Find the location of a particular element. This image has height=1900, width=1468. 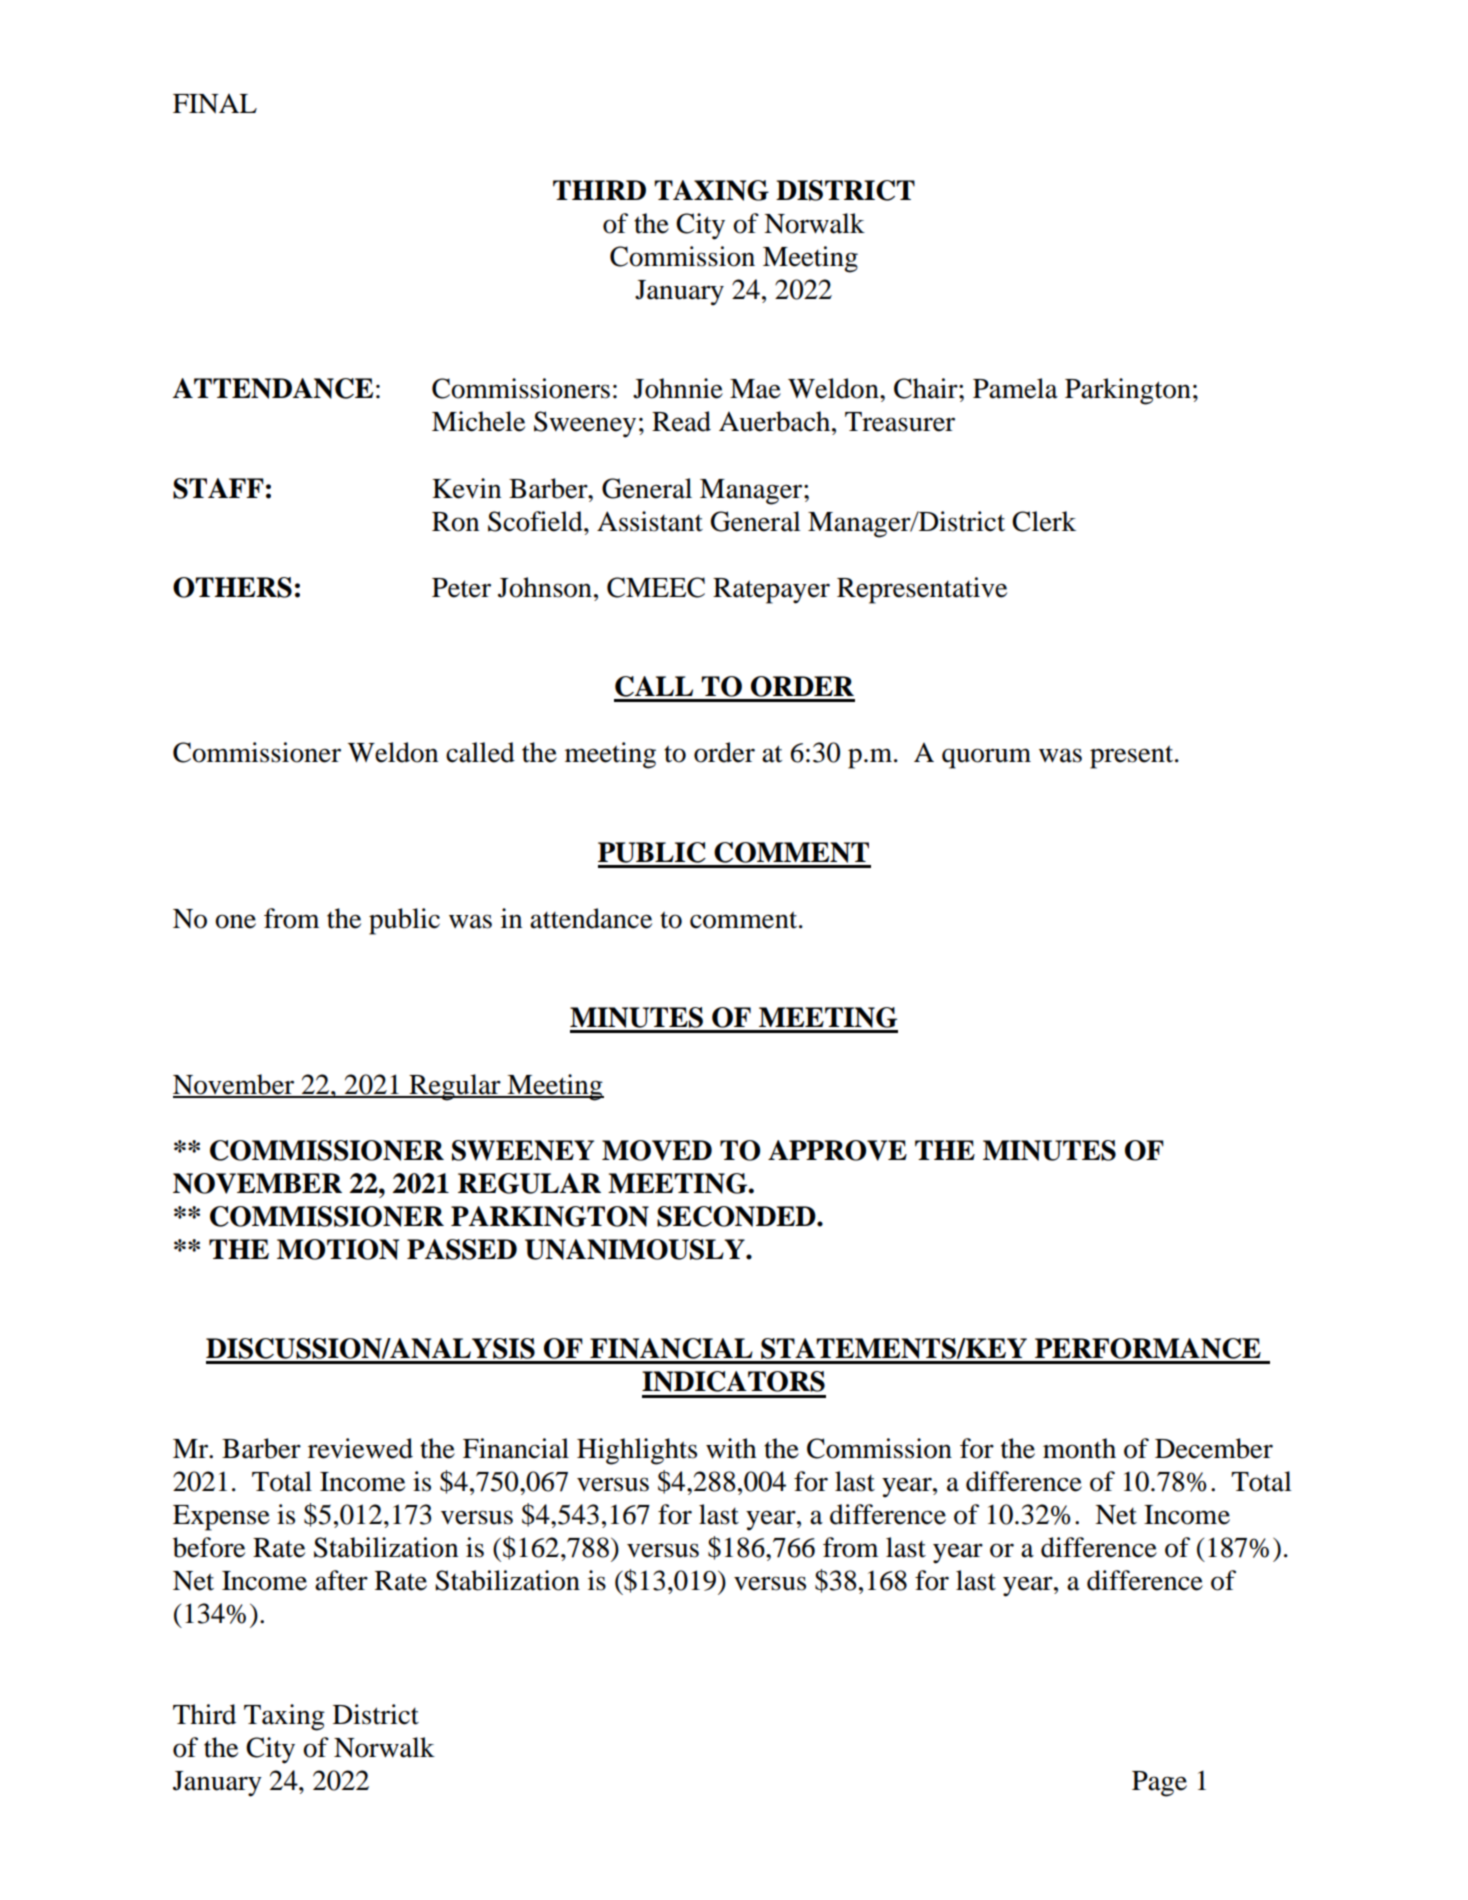

APPROVE is located at coordinates (837, 1150).
